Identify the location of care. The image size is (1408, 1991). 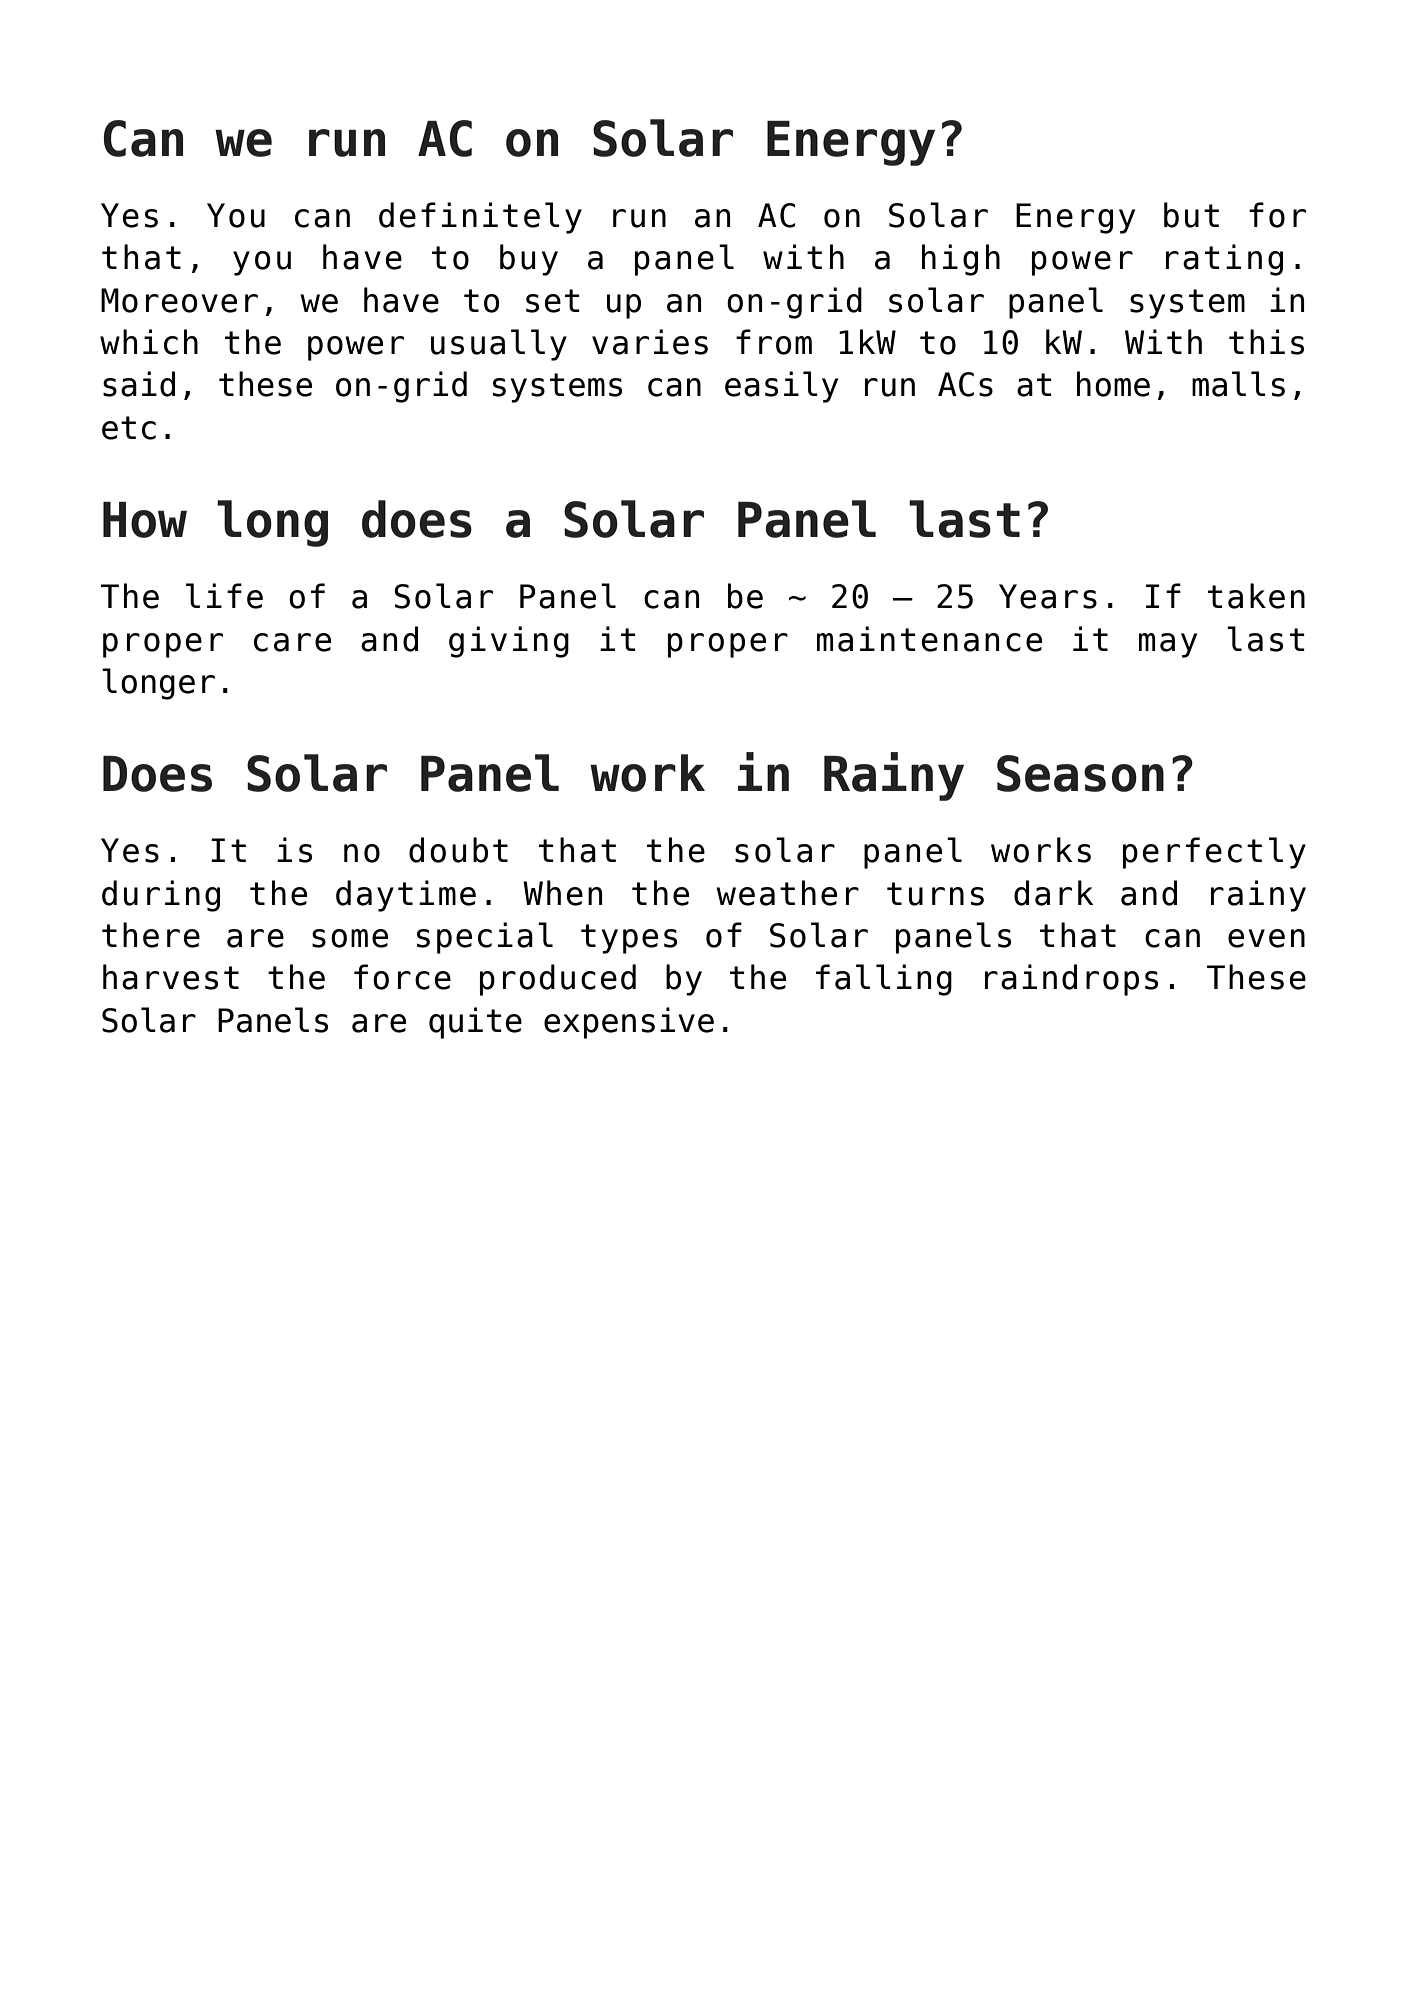
(292, 642).
